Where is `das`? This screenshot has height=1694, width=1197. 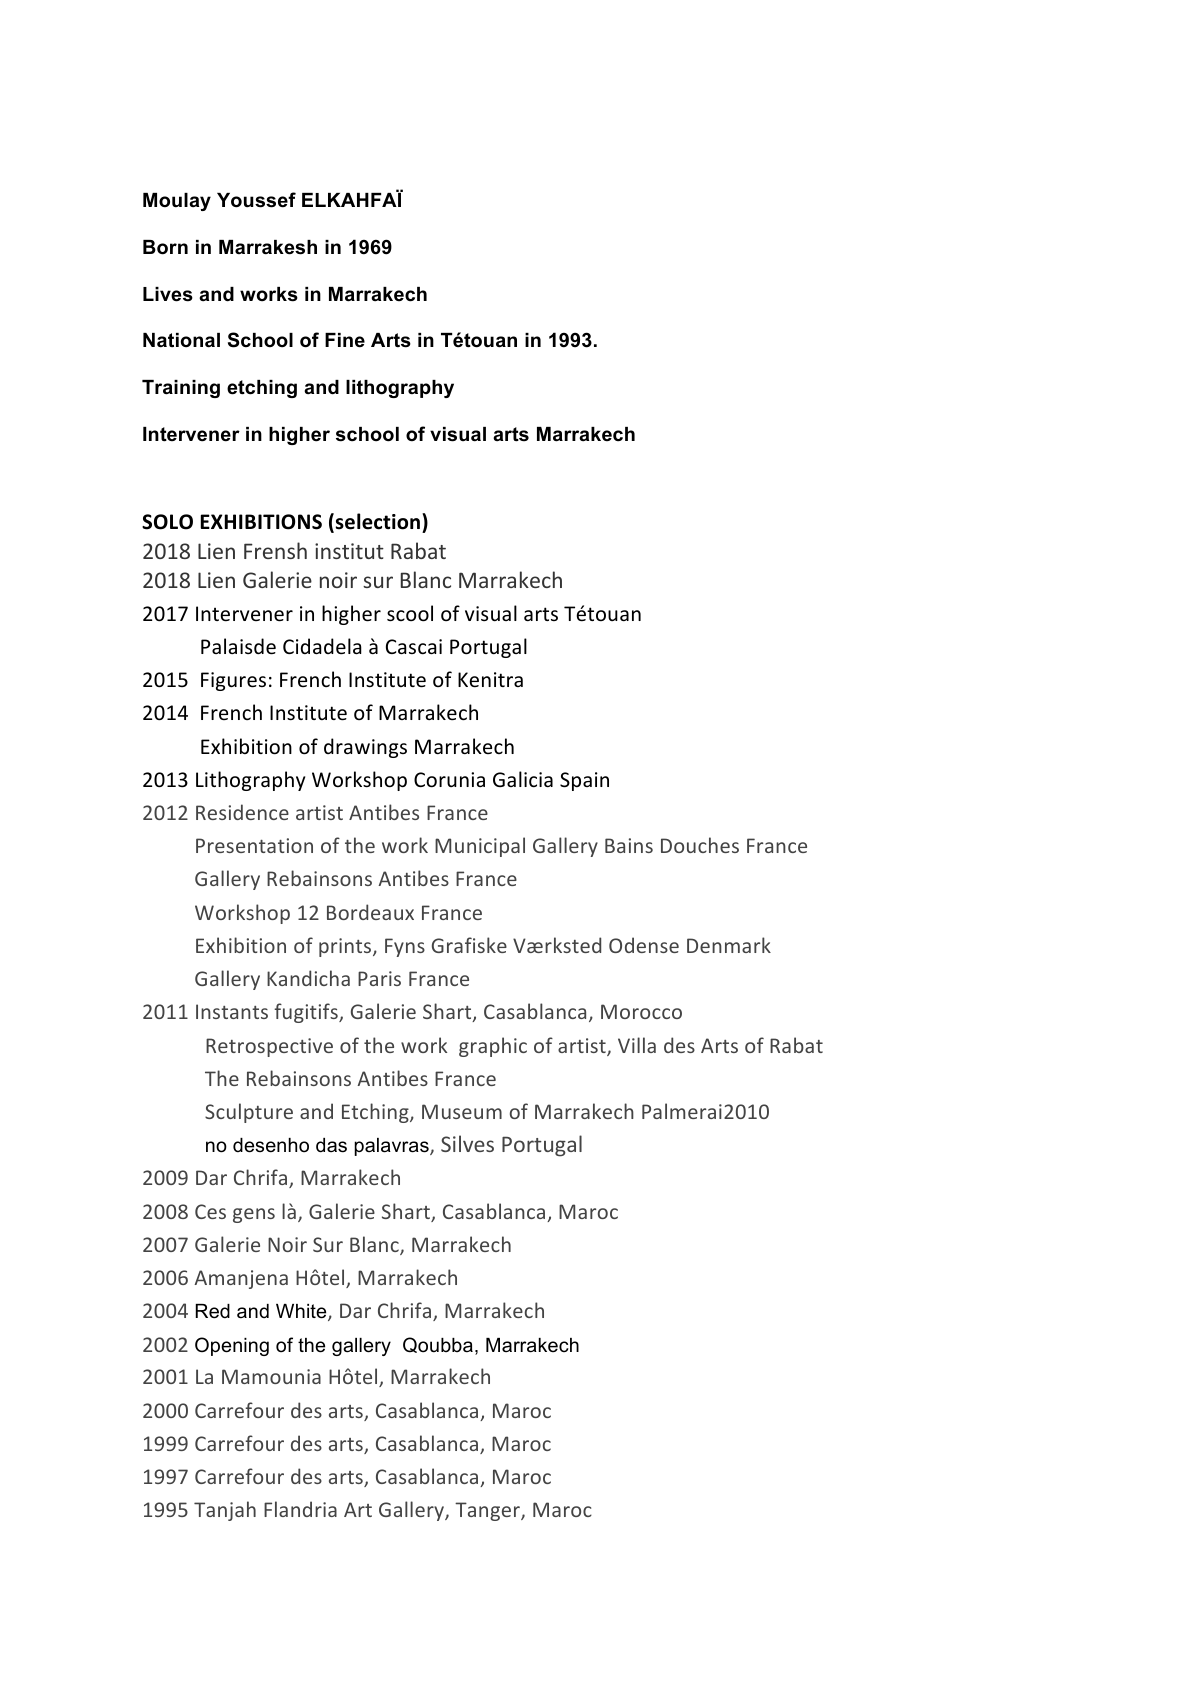 das is located at coordinates (331, 1145).
